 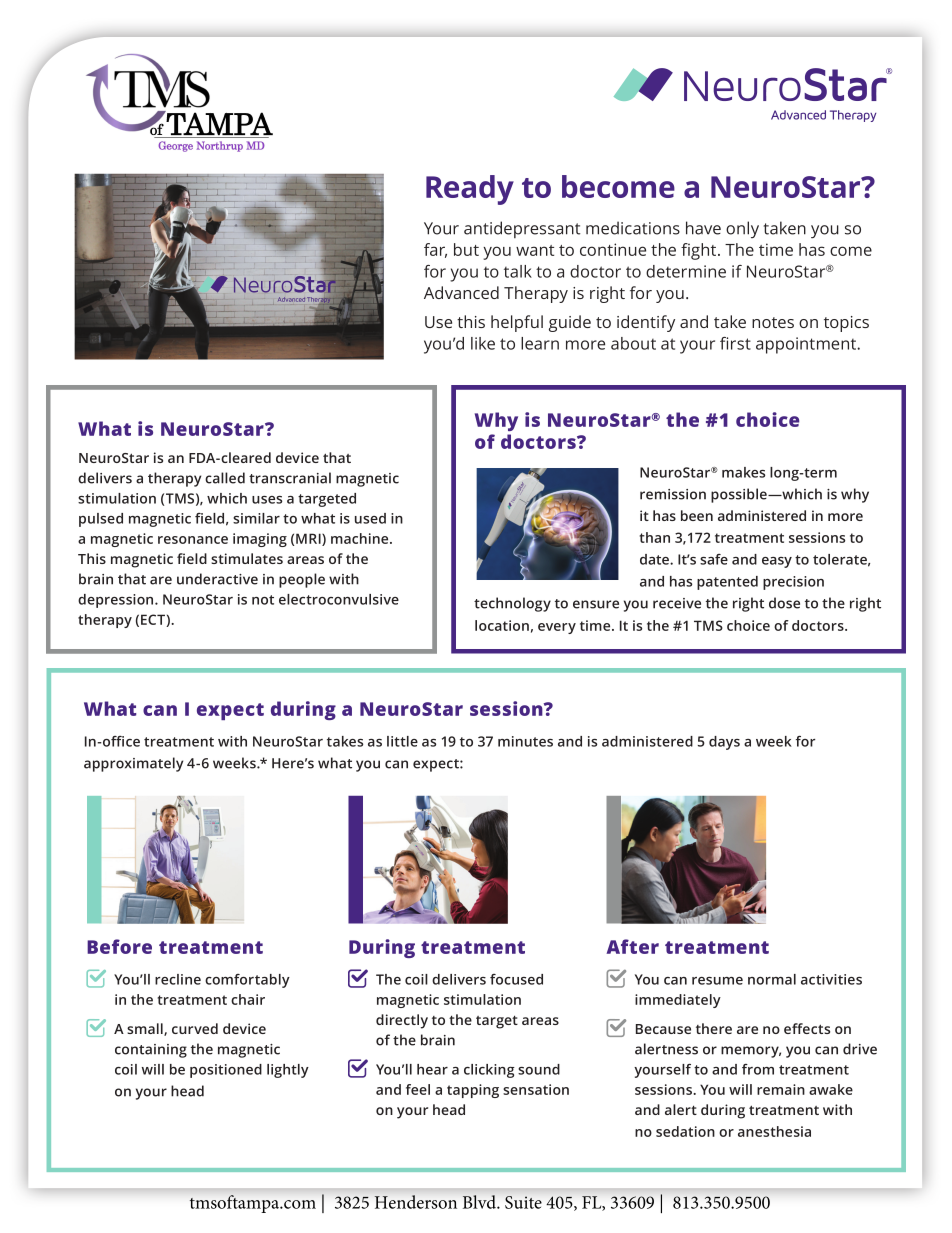 What do you see at coordinates (435, 250) in the screenshot?
I see `far` at bounding box center [435, 250].
